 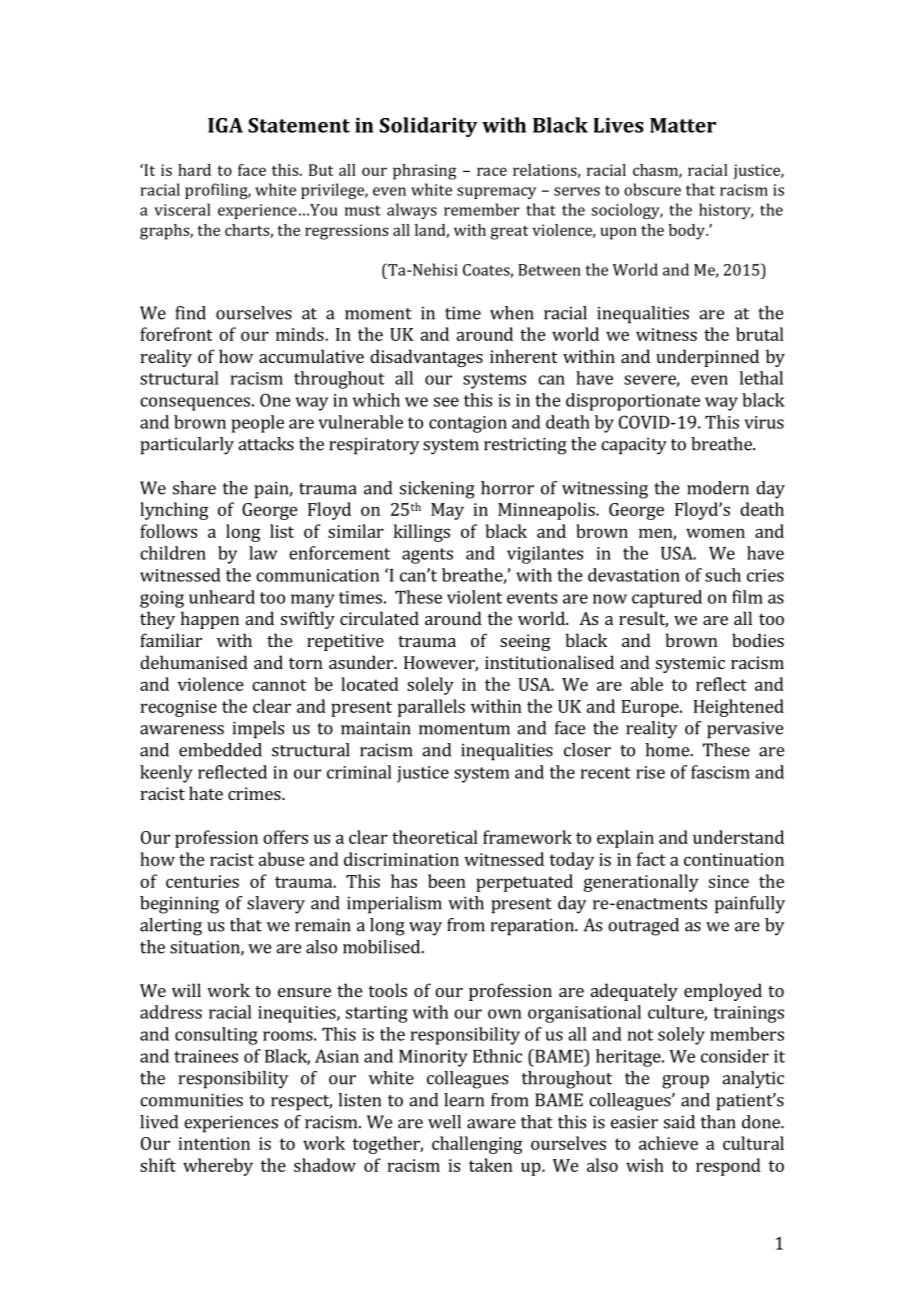 What do you see at coordinates (202, 881) in the image?
I see `centuries` at bounding box center [202, 881].
